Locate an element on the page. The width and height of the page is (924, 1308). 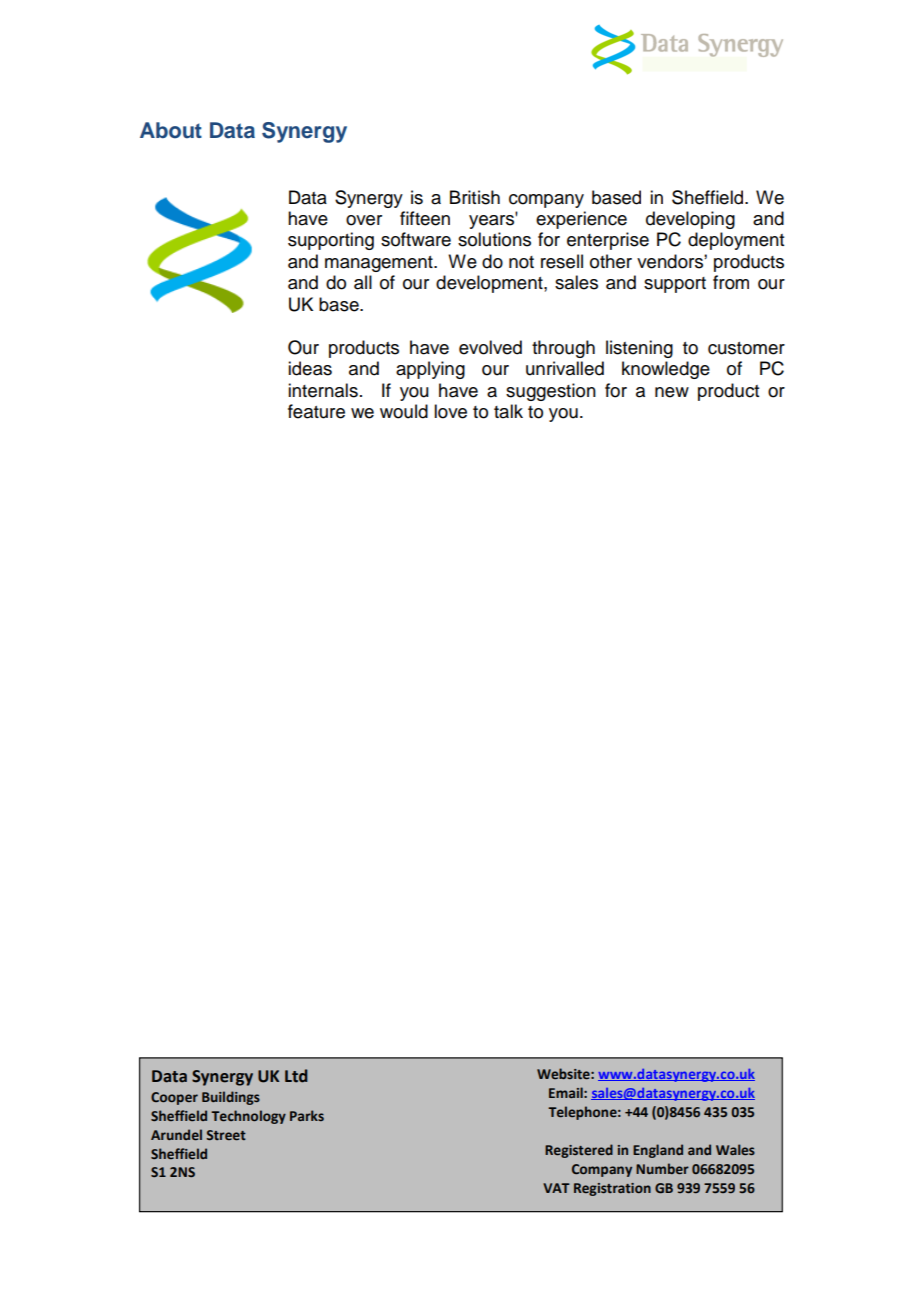
British is located at coordinates (475, 197).
